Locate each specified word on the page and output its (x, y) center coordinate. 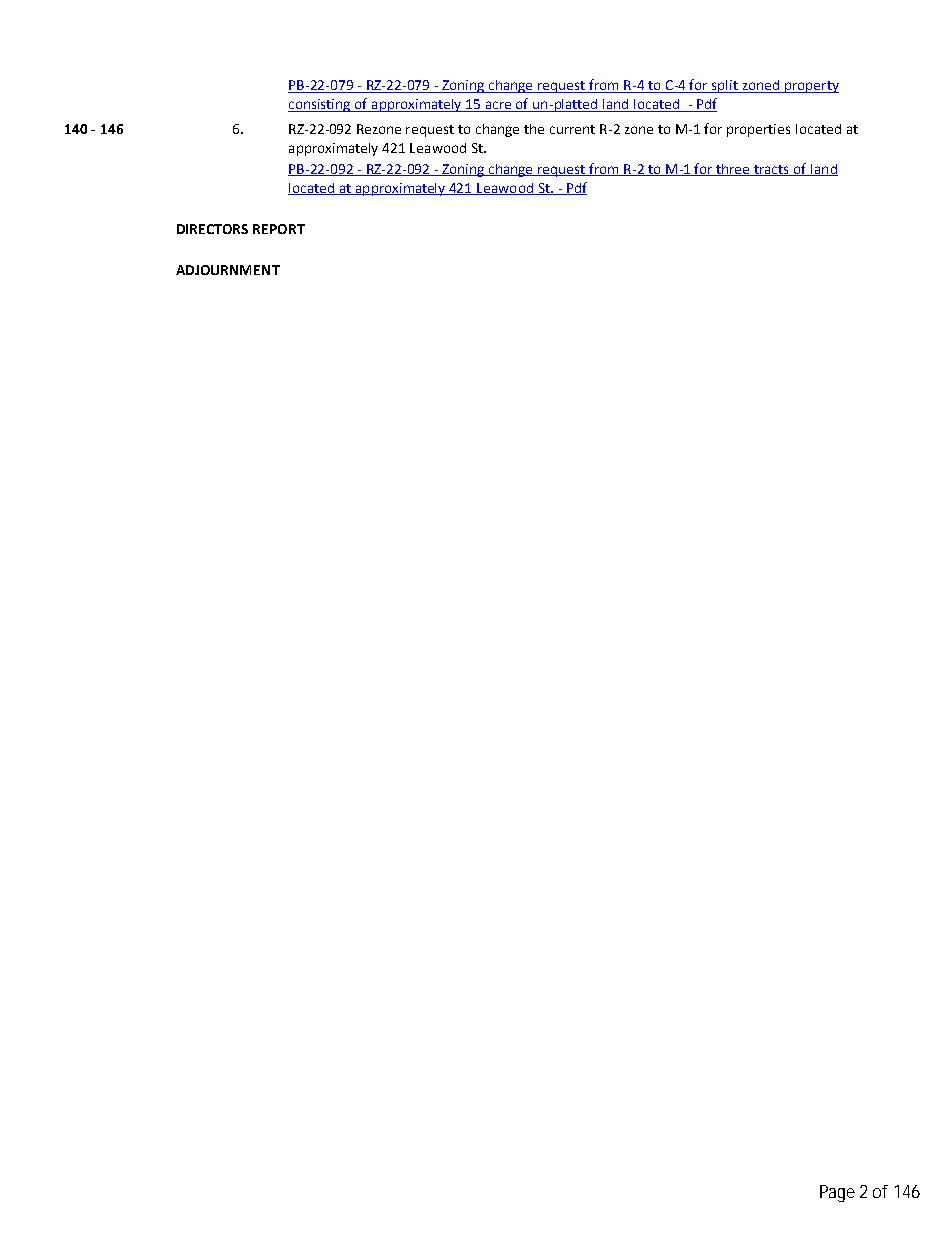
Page (837, 1193)
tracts (772, 170)
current (572, 129)
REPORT (279, 229)
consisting (321, 105)
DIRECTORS (212, 229)
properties (758, 130)
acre (498, 106)
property (810, 87)
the (534, 129)
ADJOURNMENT (228, 270)
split (725, 86)
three (733, 170)
